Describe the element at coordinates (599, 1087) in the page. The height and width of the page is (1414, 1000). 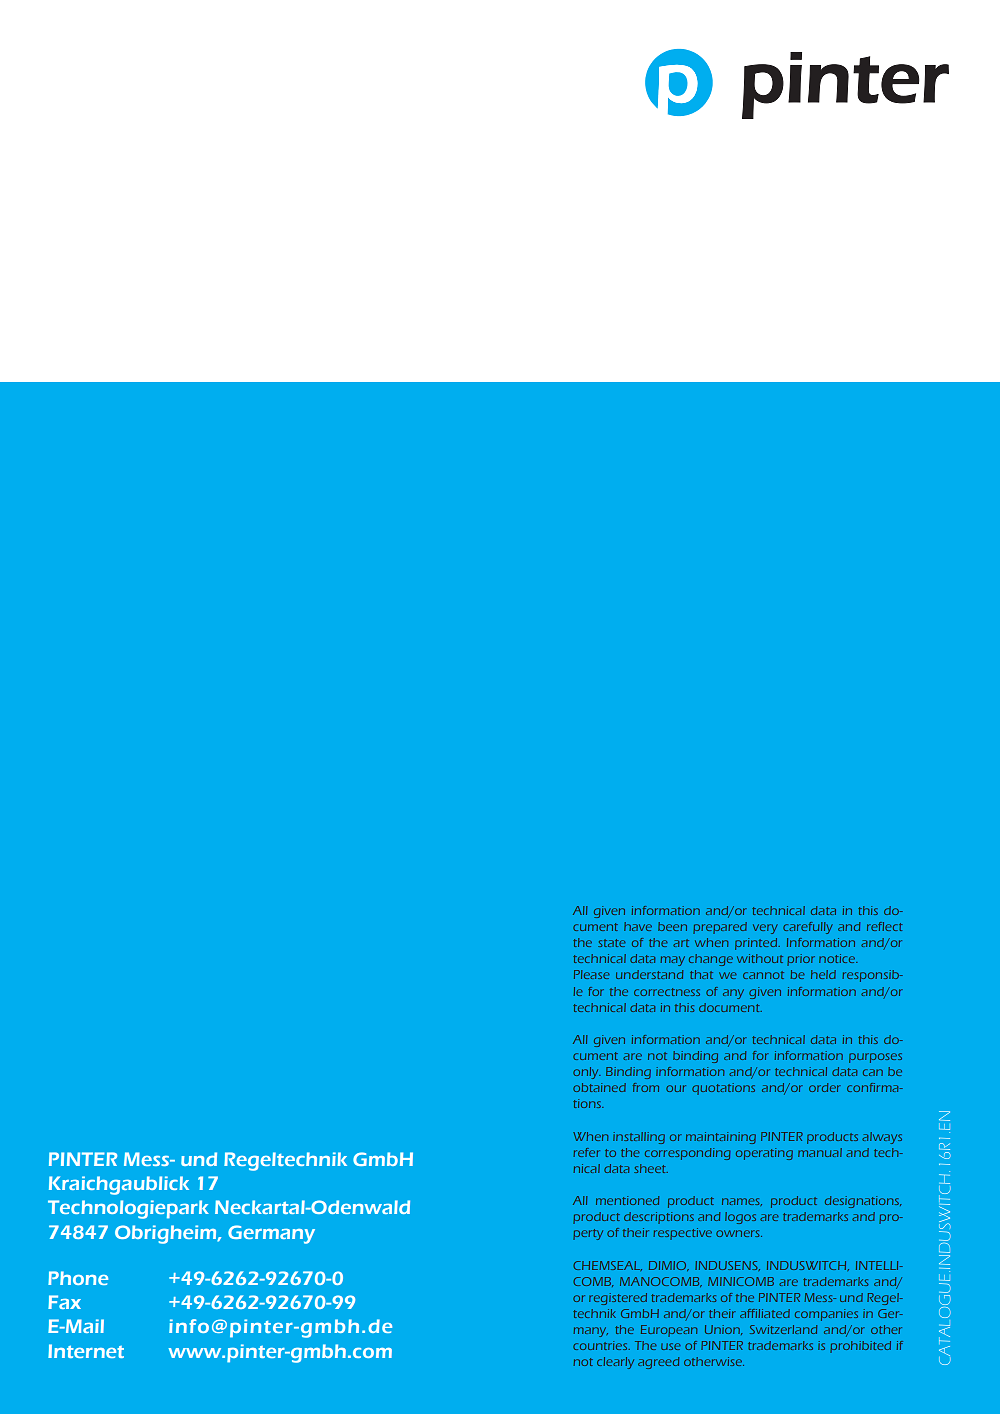
I see `obtained` at that location.
